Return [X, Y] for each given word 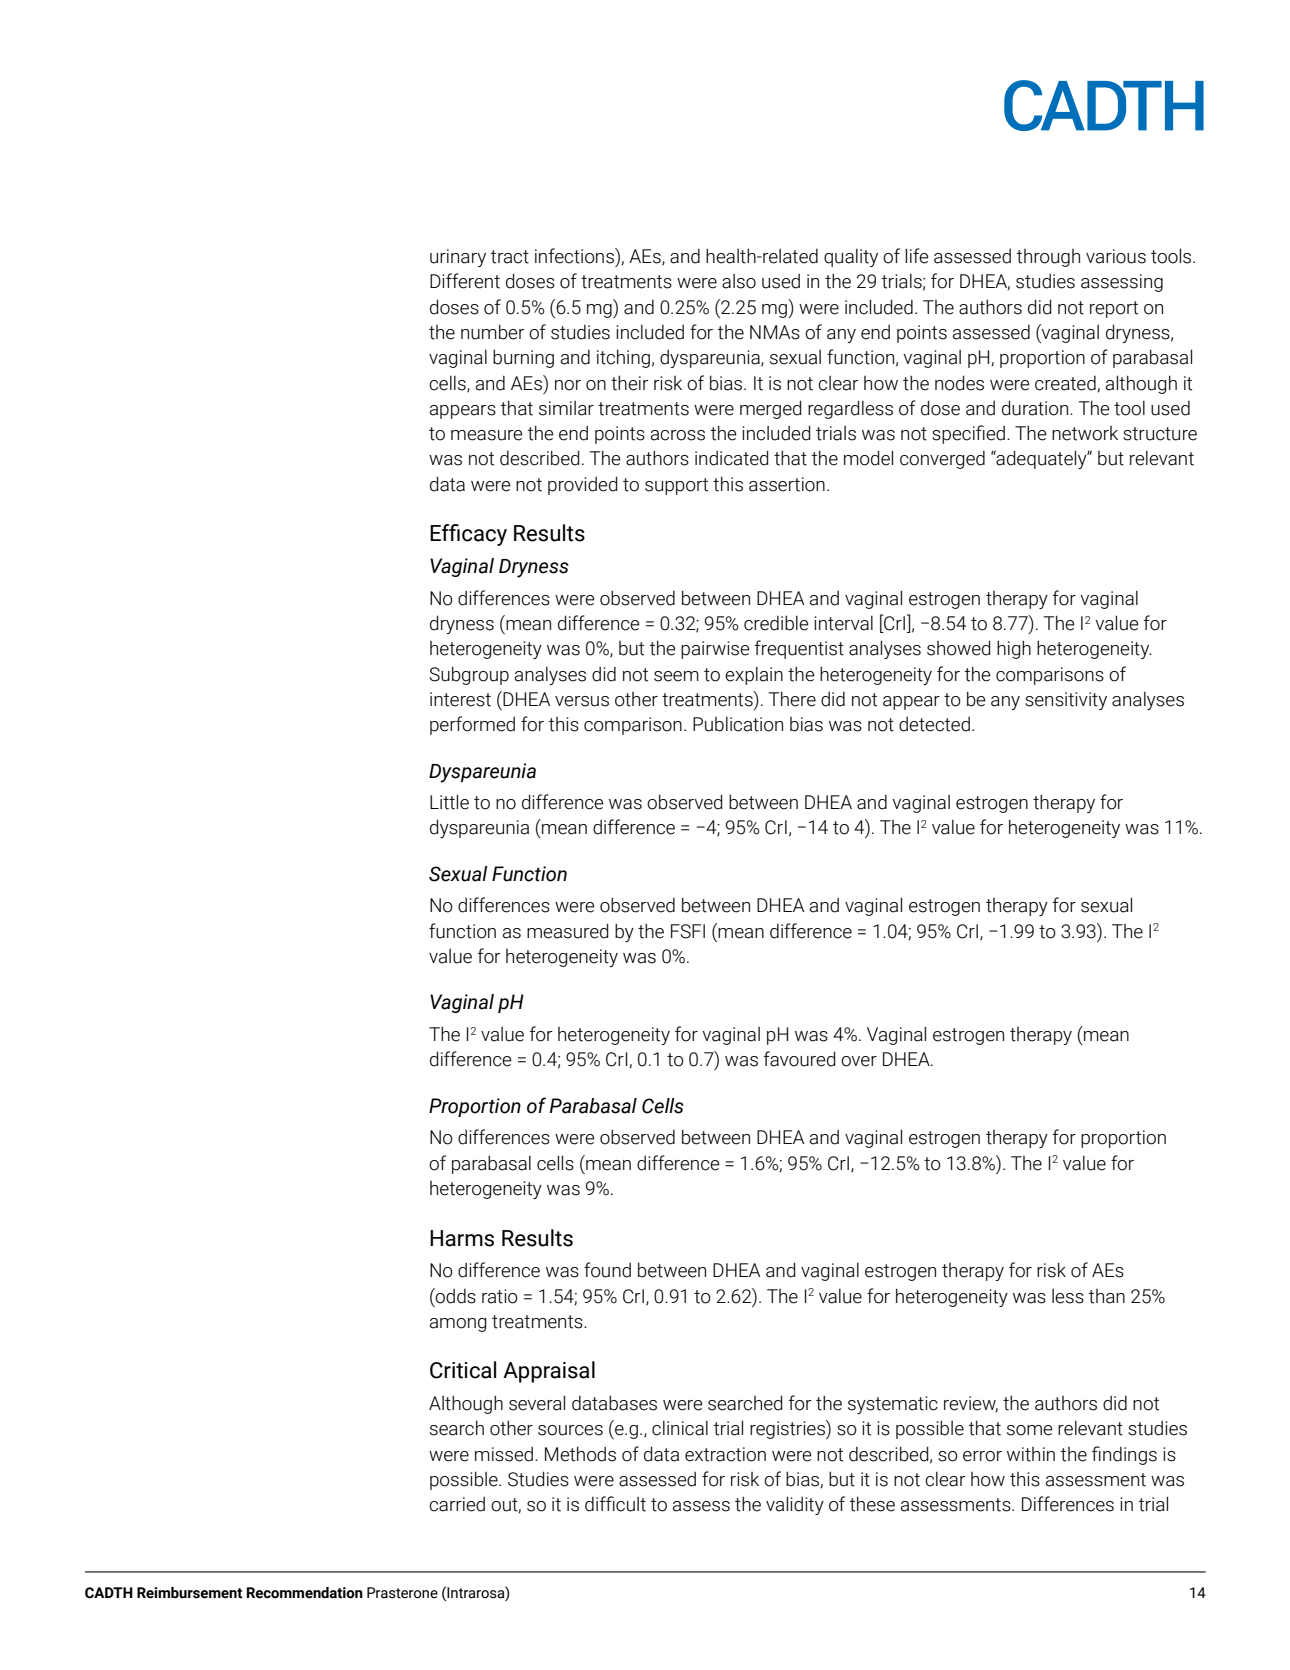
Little [449, 802]
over [859, 1061]
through [1048, 258]
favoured [799, 1059]
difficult [615, 1504]
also [739, 281]
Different [465, 281]
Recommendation [305, 1593]
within [1031, 1454]
